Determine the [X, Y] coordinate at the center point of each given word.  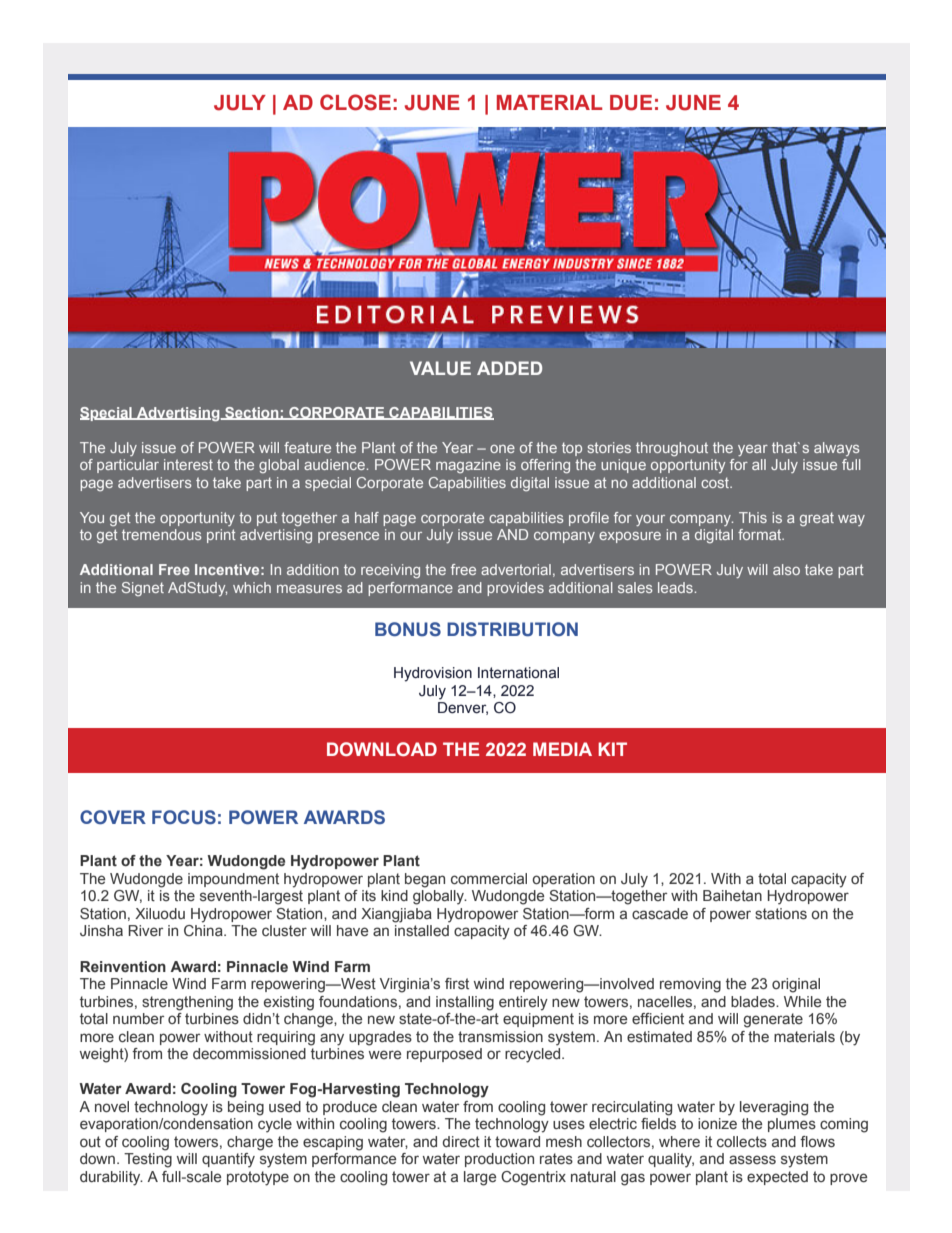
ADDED [509, 368]
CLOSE [355, 102]
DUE [631, 103]
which [252, 587]
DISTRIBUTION [512, 629]
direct [461, 1141]
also [786, 569]
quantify [228, 1160]
